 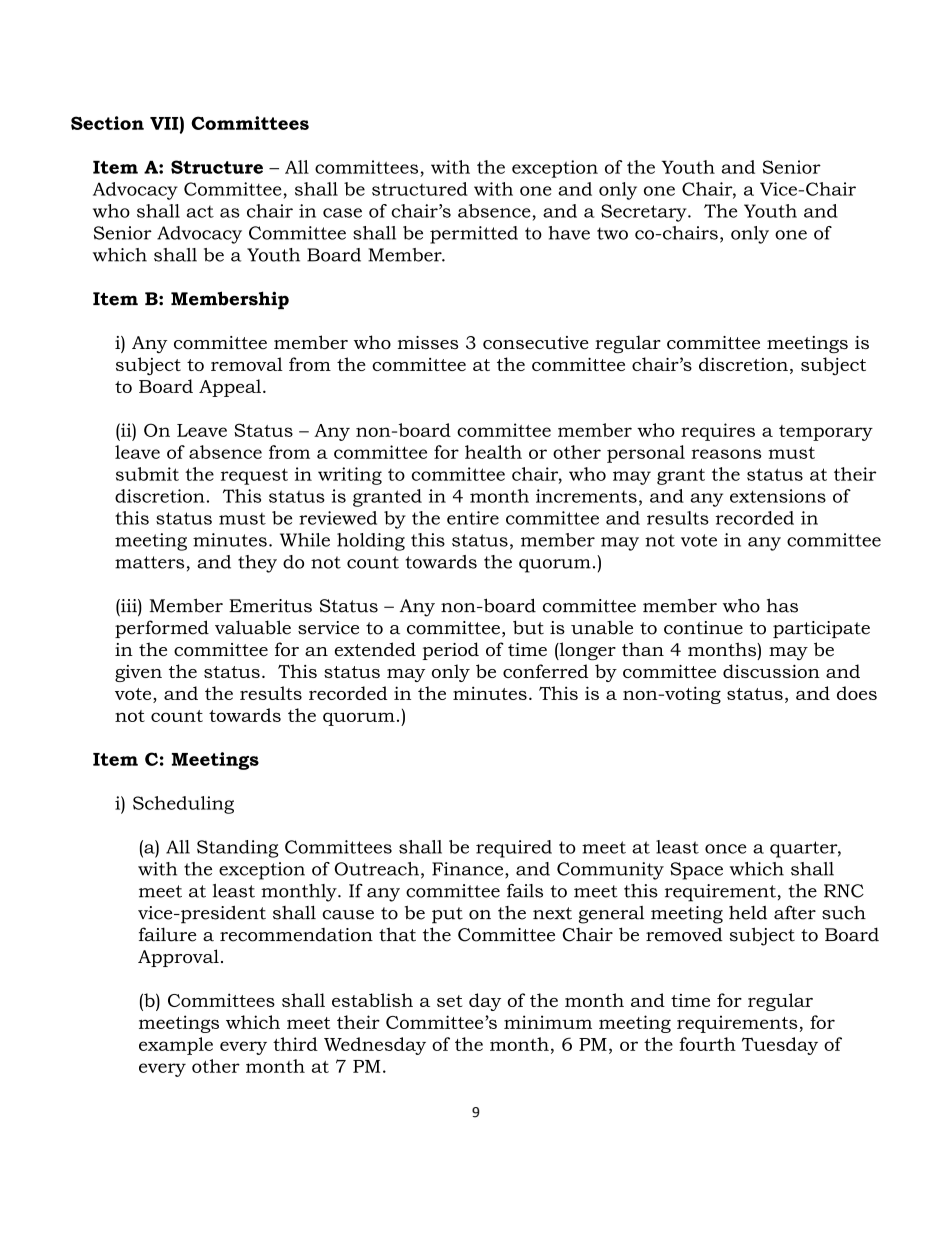 What do you see at coordinates (726, 454) in the image?
I see `reasons` at bounding box center [726, 454].
